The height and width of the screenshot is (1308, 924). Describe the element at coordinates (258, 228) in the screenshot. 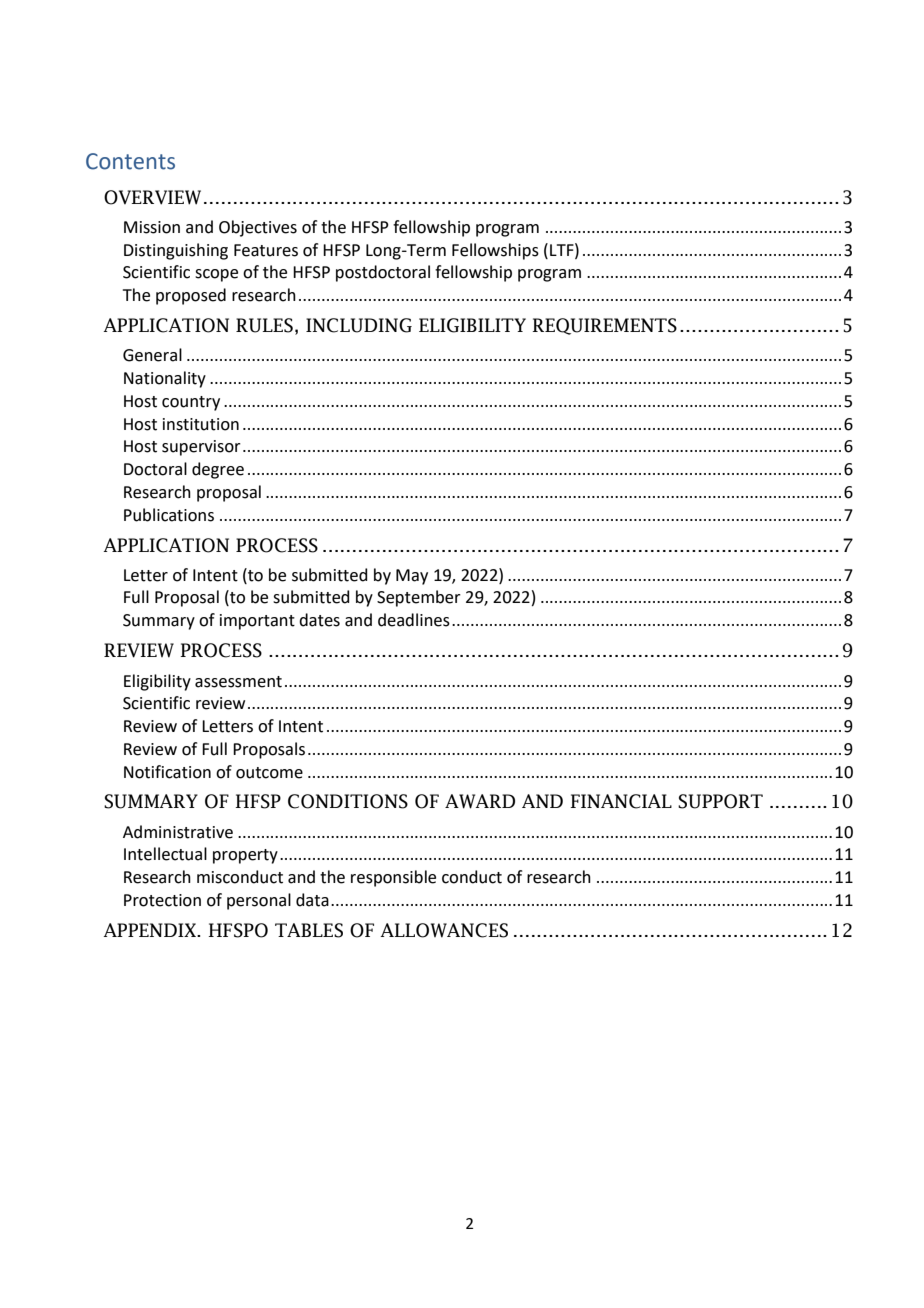

I see `Objectives` at that location.
